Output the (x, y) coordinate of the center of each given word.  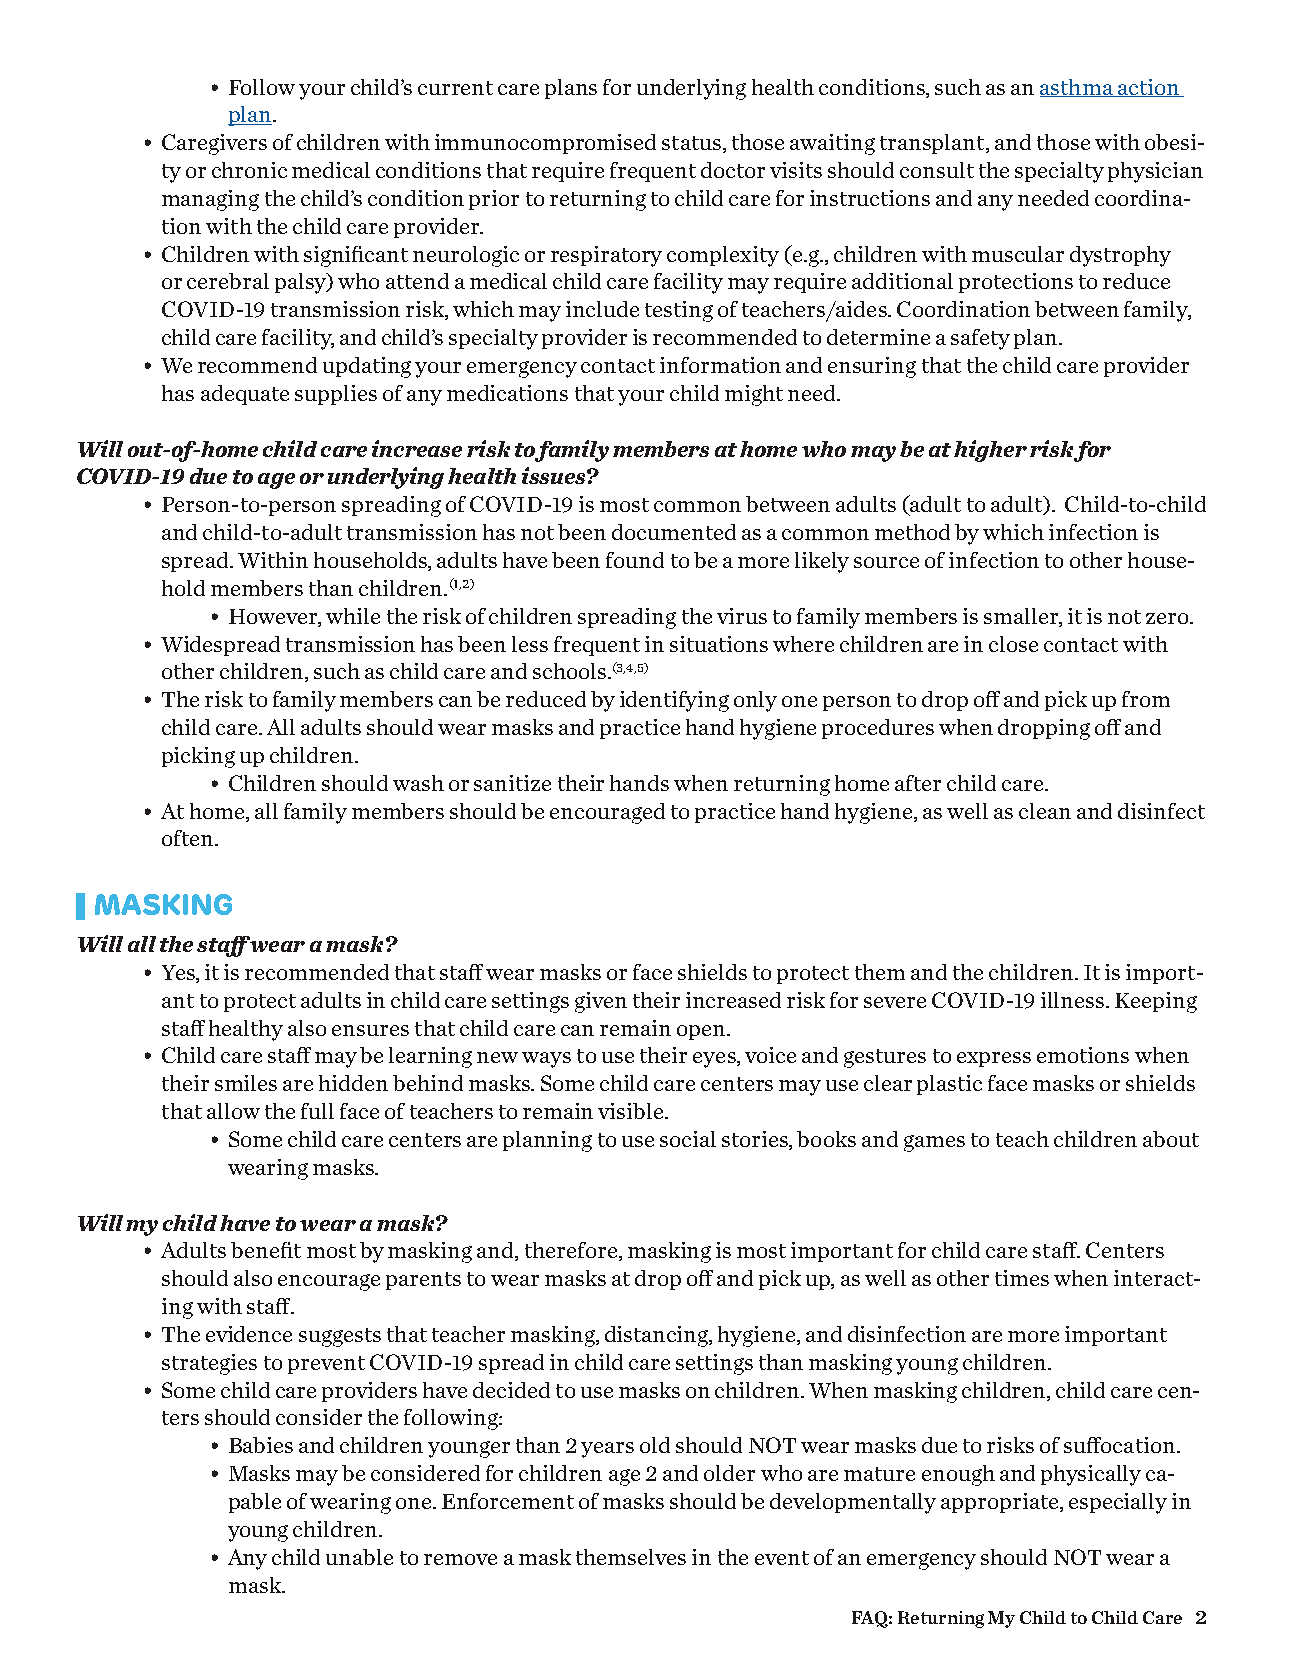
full (317, 1111)
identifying (674, 701)
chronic (249, 170)
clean (1045, 811)
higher (990, 451)
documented (674, 532)
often (189, 838)
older (729, 1473)
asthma (1077, 88)
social (688, 1139)
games (934, 1143)
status (691, 143)
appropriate (1001, 1503)
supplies (336, 395)
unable (359, 1557)
